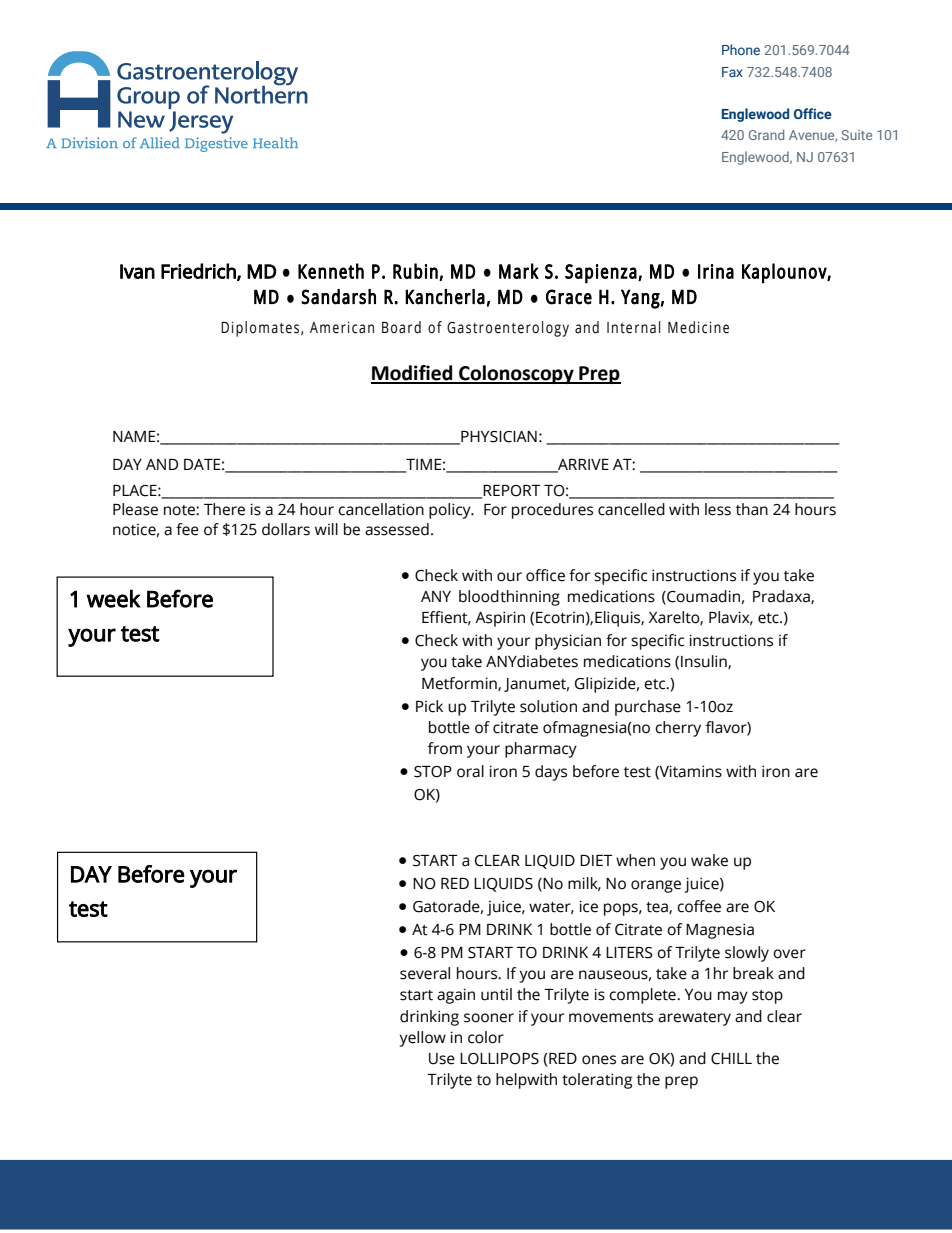 Image resolution: width=952 pixels, height=1233 pixels. Describe the element at coordinates (500, 619) in the document. I see `Aspirin` at that location.
